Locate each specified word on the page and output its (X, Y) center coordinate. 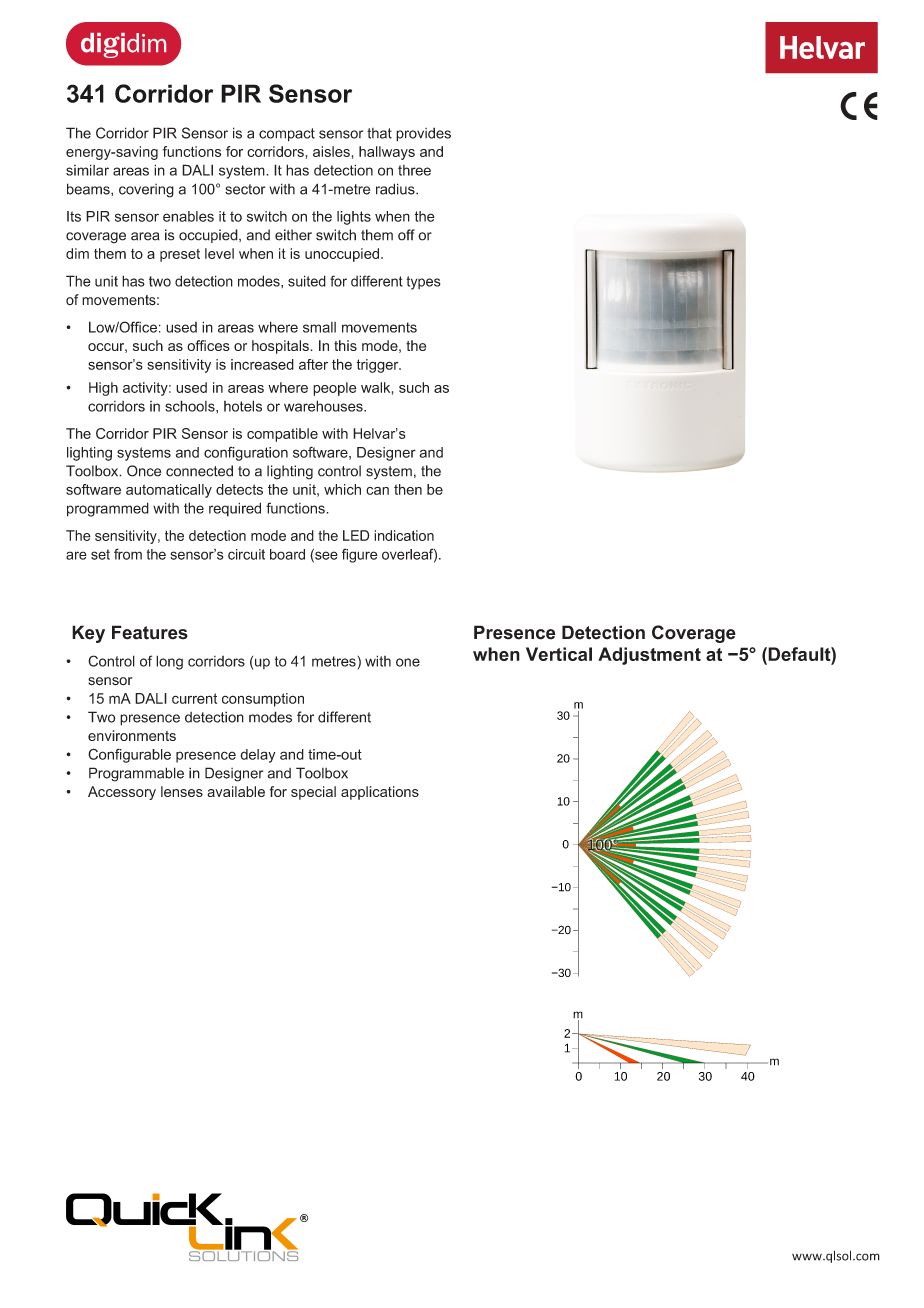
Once (144, 471)
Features (150, 632)
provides (423, 134)
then (408, 489)
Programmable (136, 774)
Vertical (559, 654)
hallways (387, 153)
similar (87, 170)
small (319, 327)
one (408, 662)
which (342, 489)
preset (180, 255)
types (424, 283)
